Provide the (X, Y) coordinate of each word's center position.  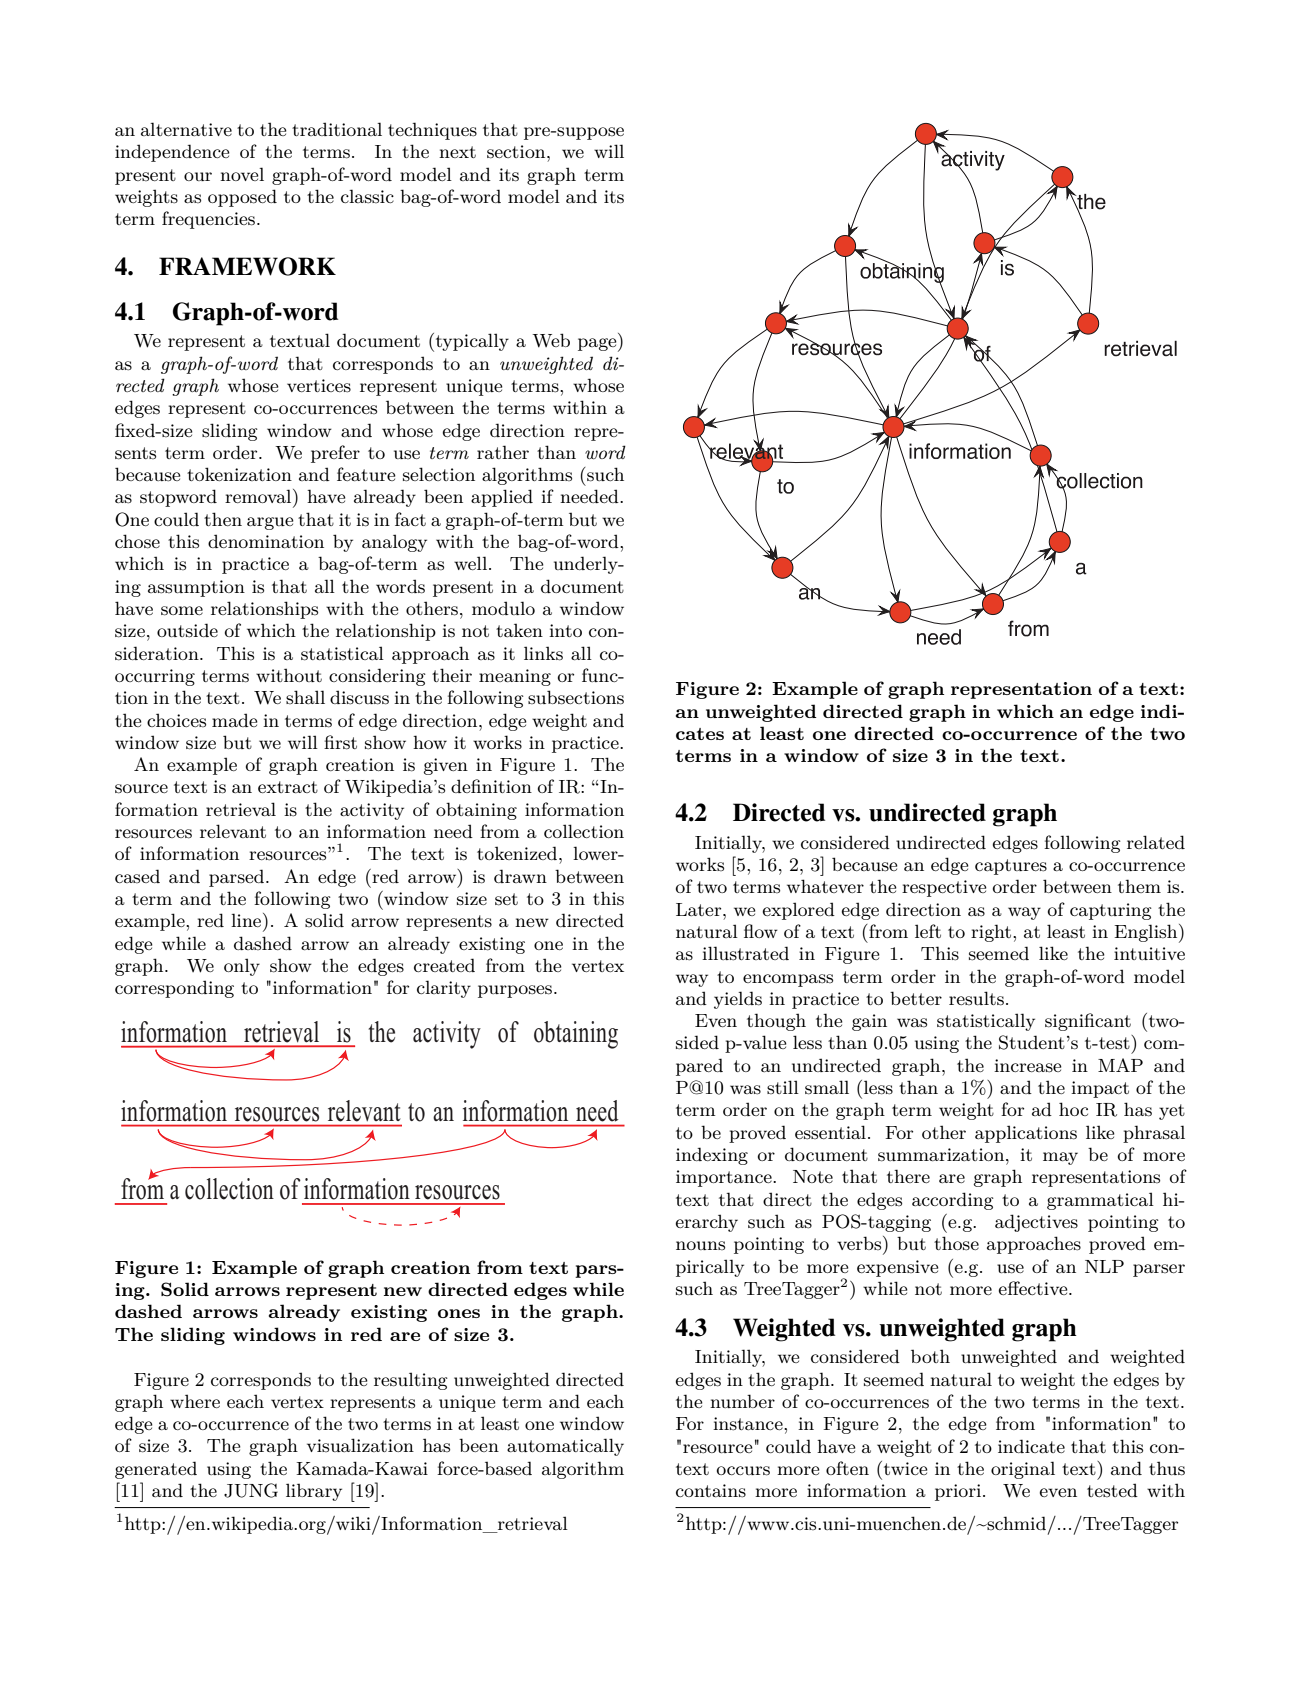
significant (1088, 1022)
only (242, 967)
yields (738, 1000)
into (565, 630)
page (598, 345)
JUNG (251, 1490)
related (1156, 842)
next (457, 152)
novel (242, 174)
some (182, 611)
